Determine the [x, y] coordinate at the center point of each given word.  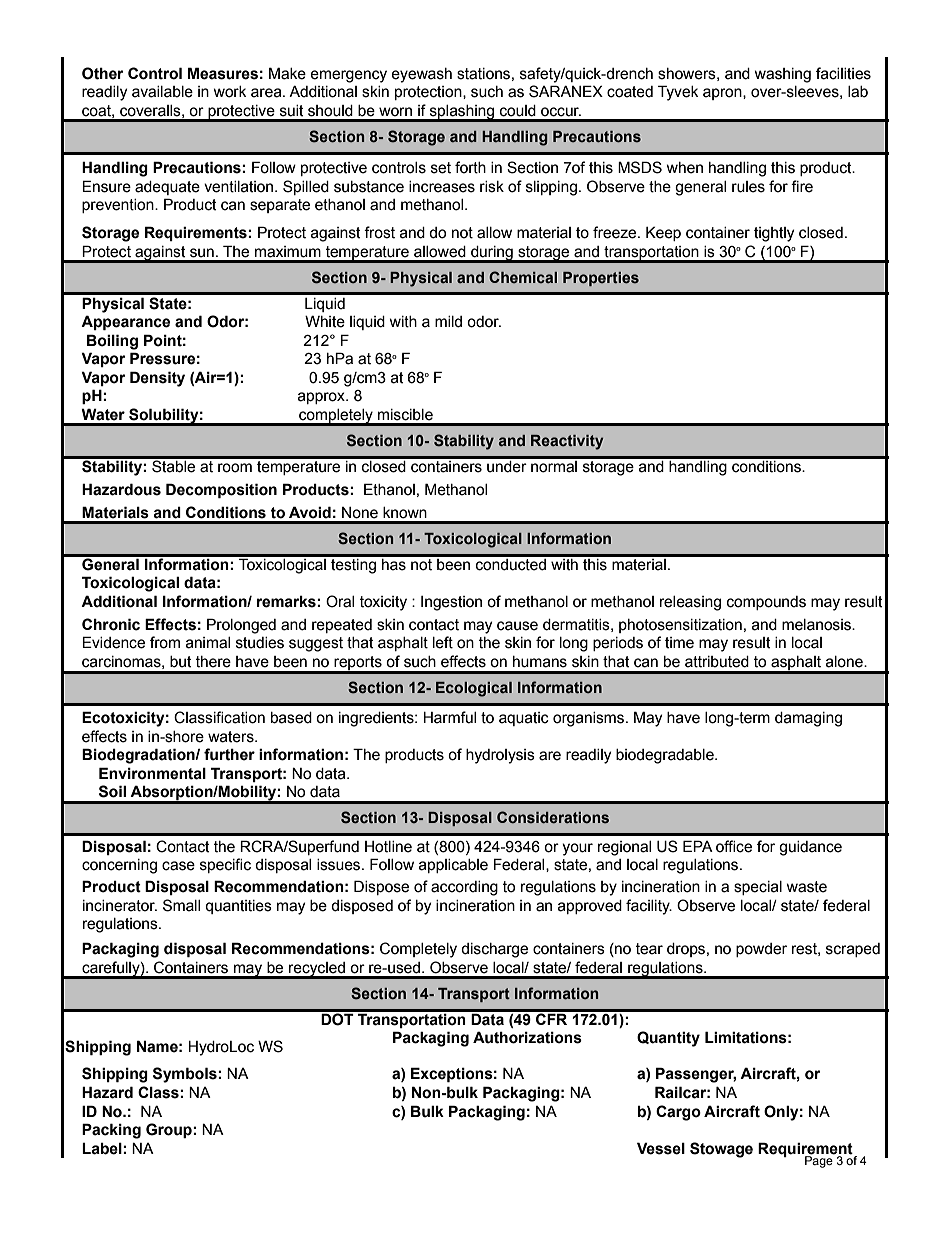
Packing [111, 1131]
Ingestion [451, 603]
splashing [462, 113]
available [162, 92]
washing [782, 75]
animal [208, 643]
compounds [766, 603]
